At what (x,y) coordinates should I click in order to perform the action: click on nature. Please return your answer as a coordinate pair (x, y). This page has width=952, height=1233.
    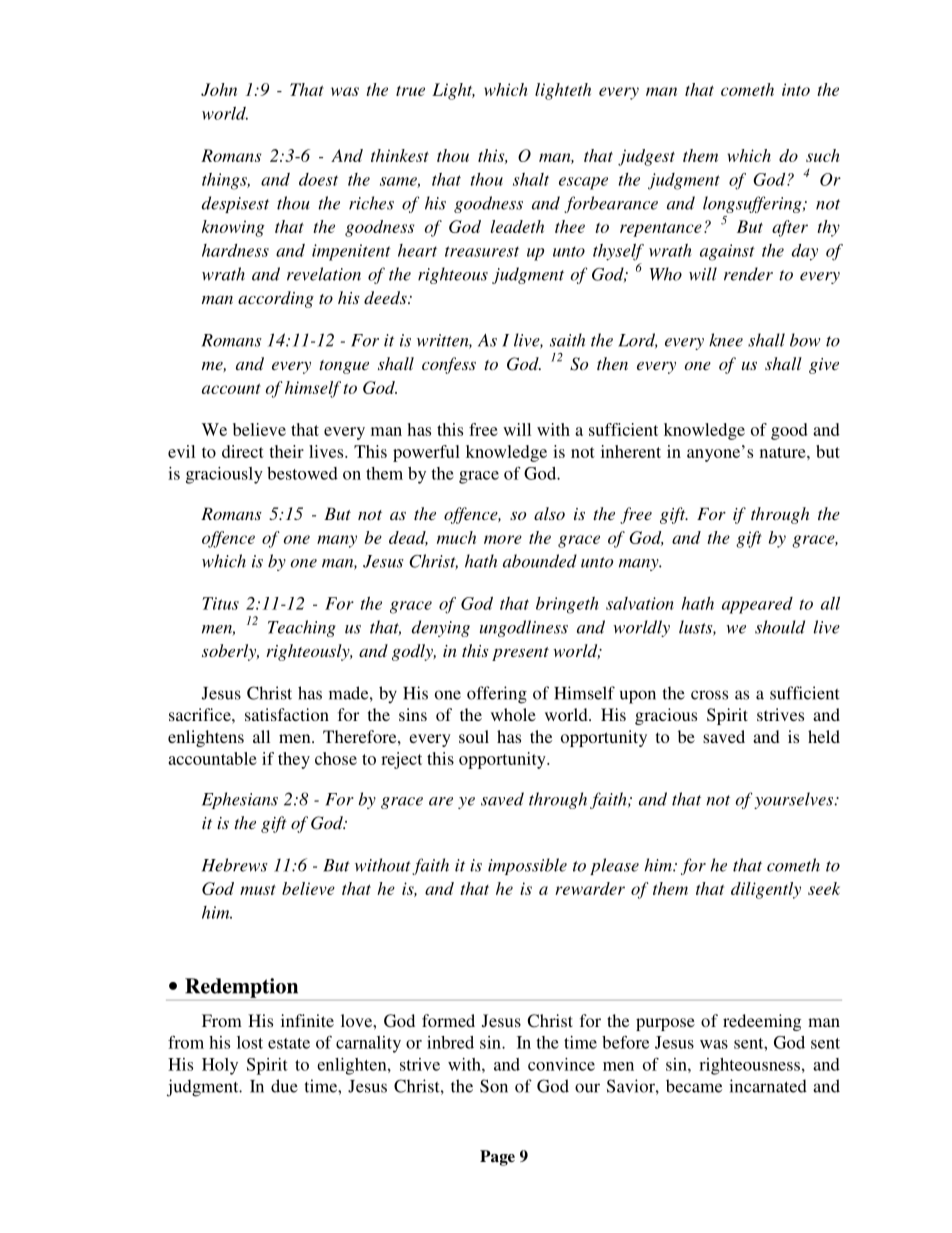
    Looking at the image, I should click on (784, 452).
